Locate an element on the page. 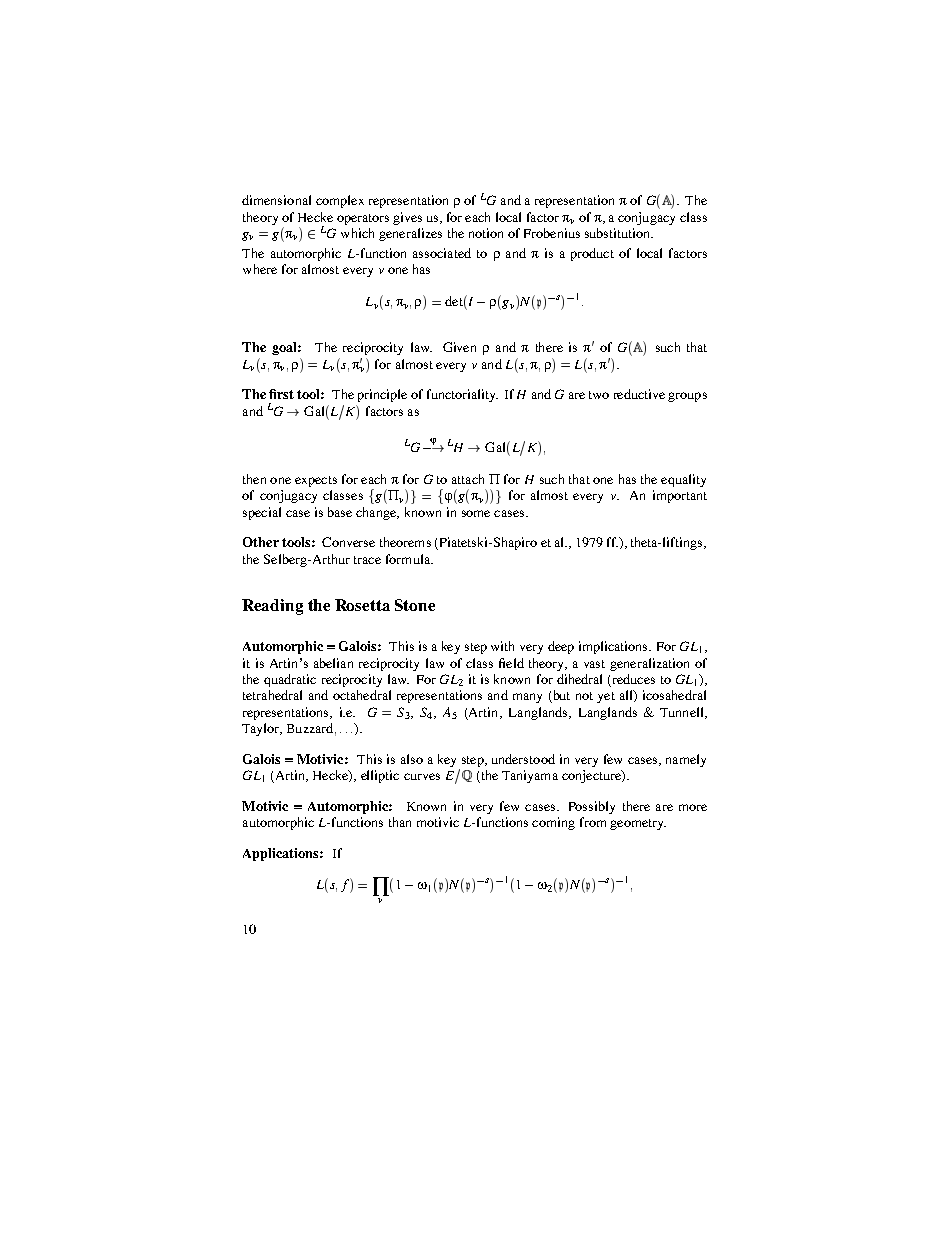 This page has height=1233, width=952. some is located at coordinates (476, 513).
